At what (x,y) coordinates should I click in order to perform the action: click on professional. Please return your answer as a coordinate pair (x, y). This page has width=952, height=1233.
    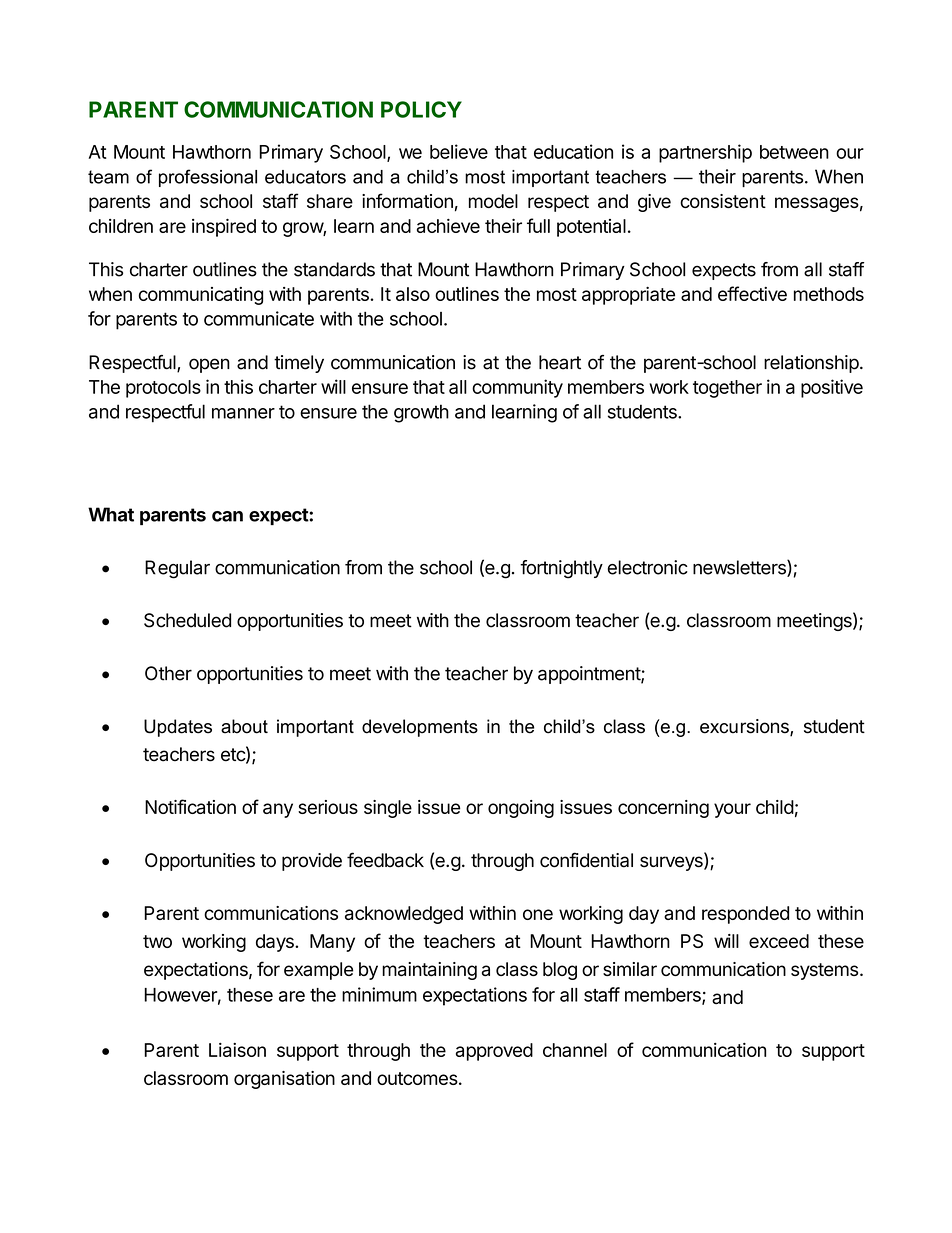
    Looking at the image, I should click on (208, 178).
